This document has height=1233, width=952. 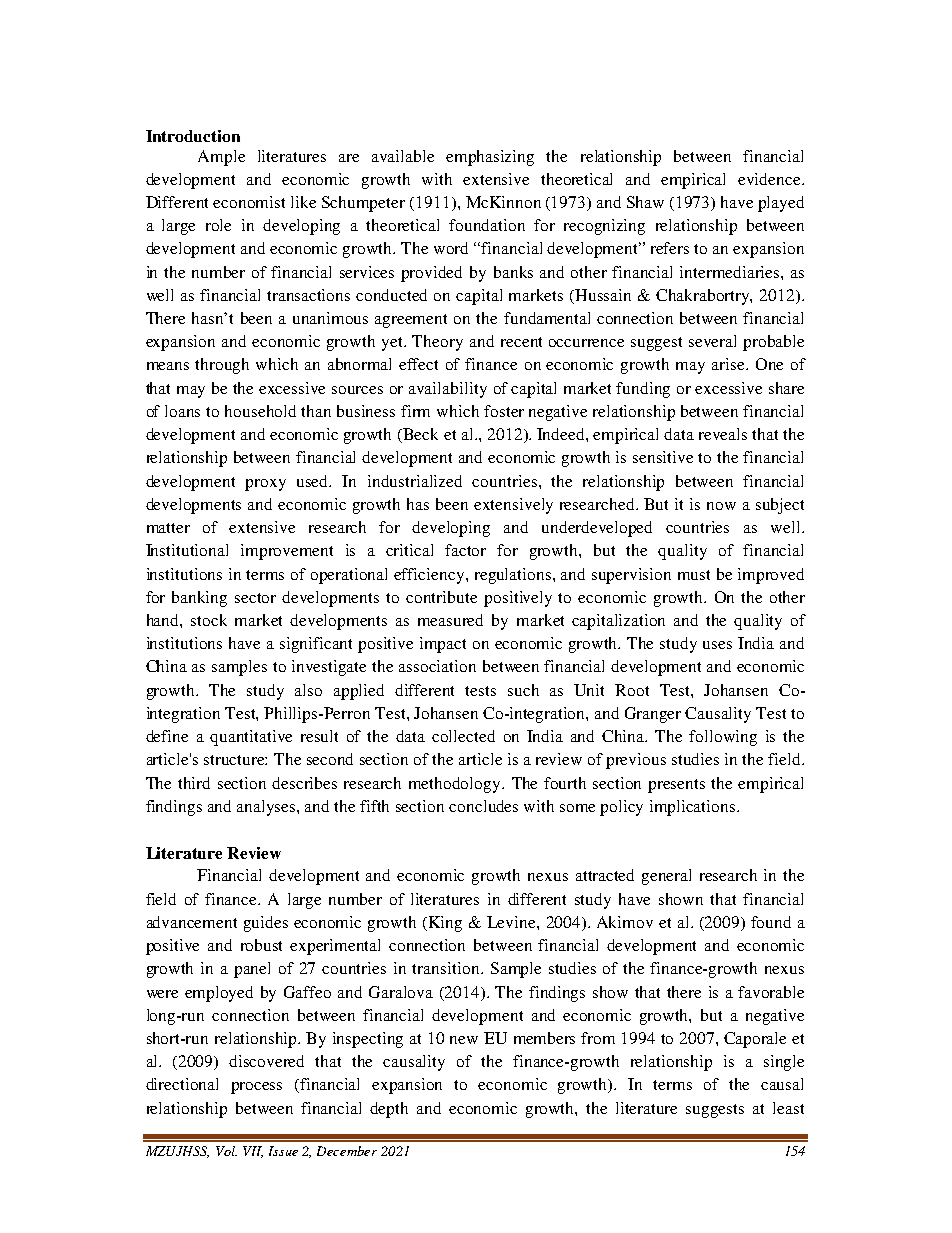 I want to click on guides, so click(x=266, y=924).
